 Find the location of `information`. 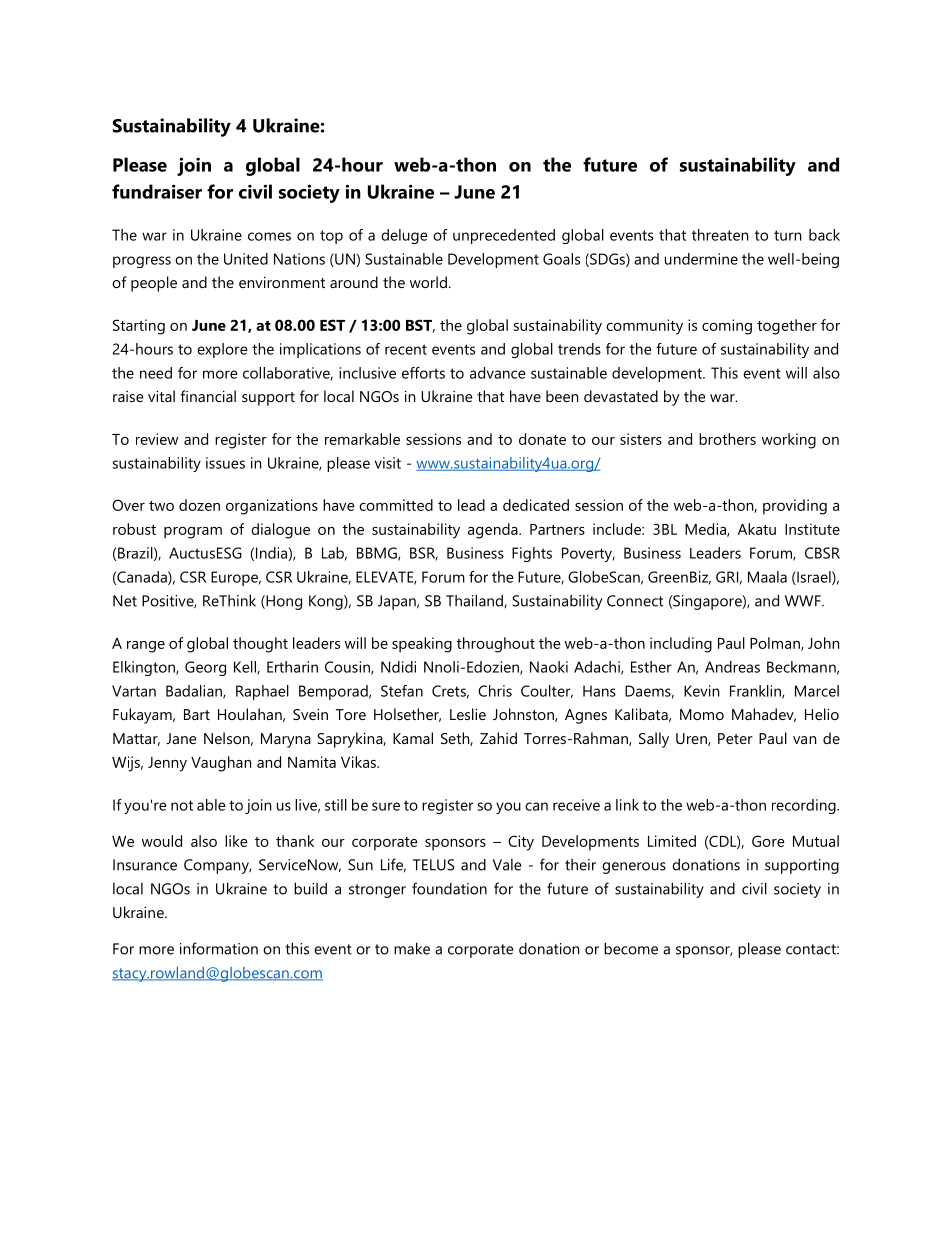

information is located at coordinates (219, 948).
